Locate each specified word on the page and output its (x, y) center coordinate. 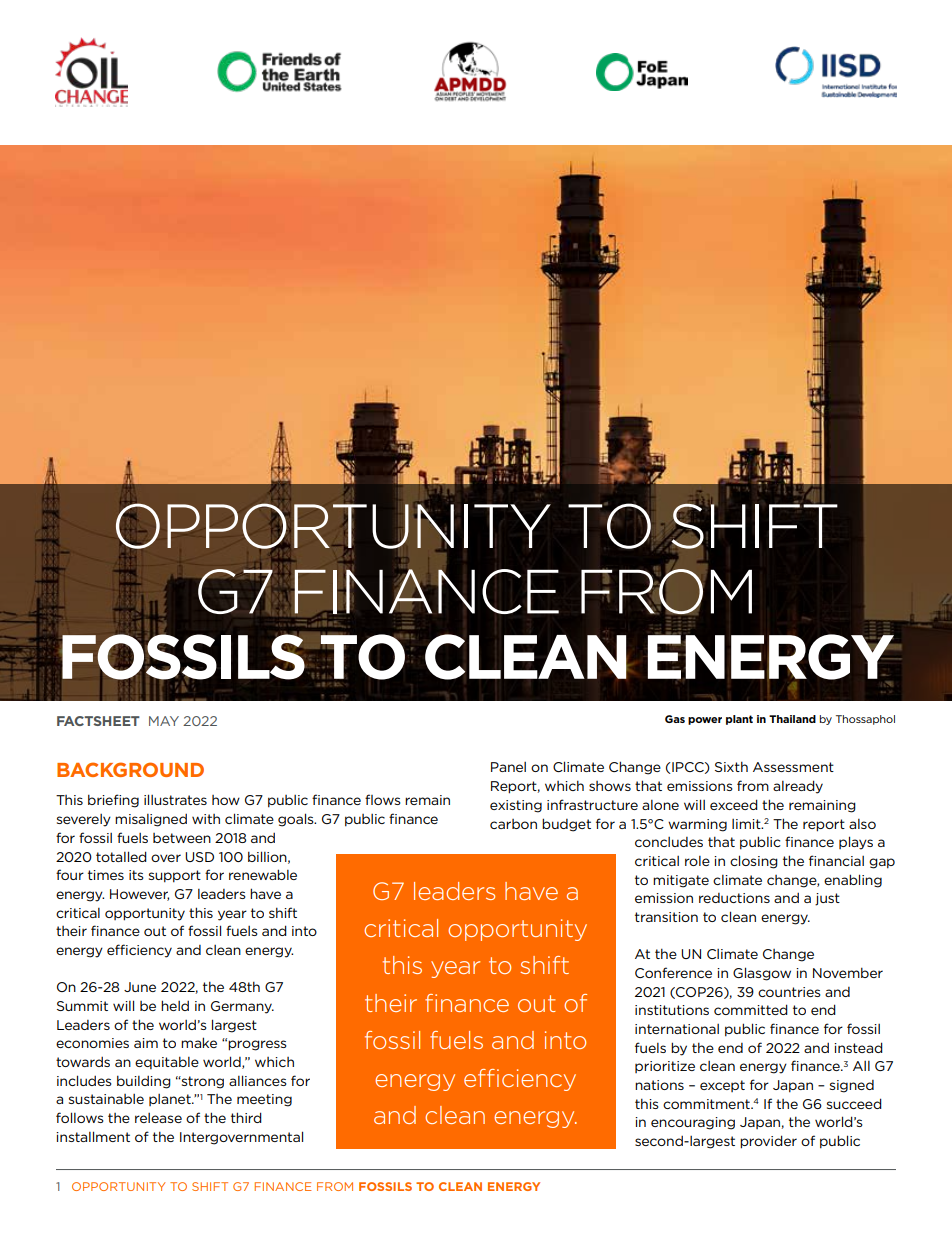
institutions (672, 1010)
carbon (513, 824)
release (158, 1118)
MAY (164, 721)
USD (199, 857)
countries (789, 992)
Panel (508, 767)
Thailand (792, 719)
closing (754, 862)
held (175, 1005)
